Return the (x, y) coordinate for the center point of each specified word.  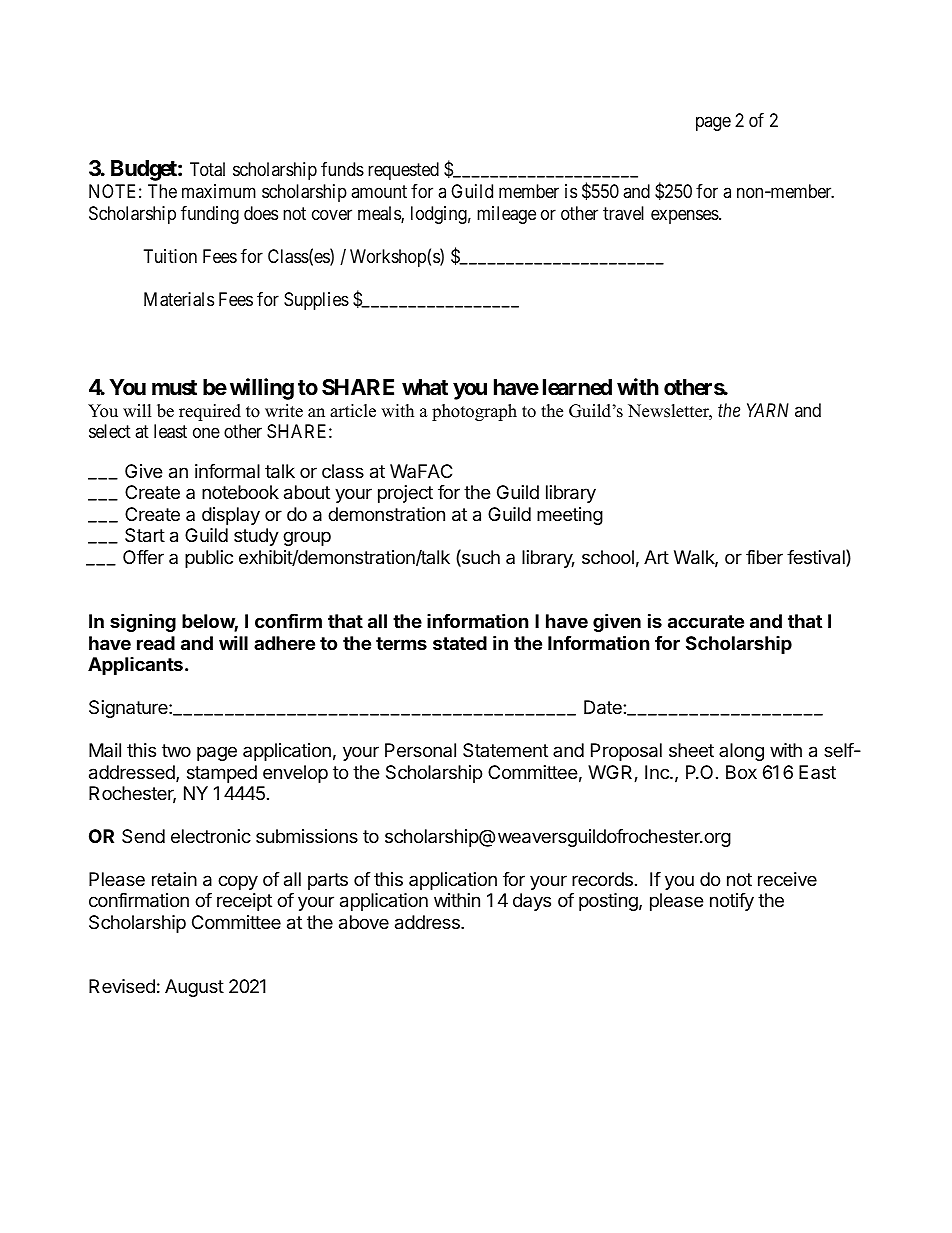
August (194, 988)
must (174, 387)
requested (403, 171)
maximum (219, 191)
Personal (420, 750)
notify (732, 902)
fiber (764, 557)
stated (460, 643)
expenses (685, 216)
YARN (768, 410)
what (425, 387)
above (364, 922)
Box (741, 772)
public (209, 559)
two (176, 750)
